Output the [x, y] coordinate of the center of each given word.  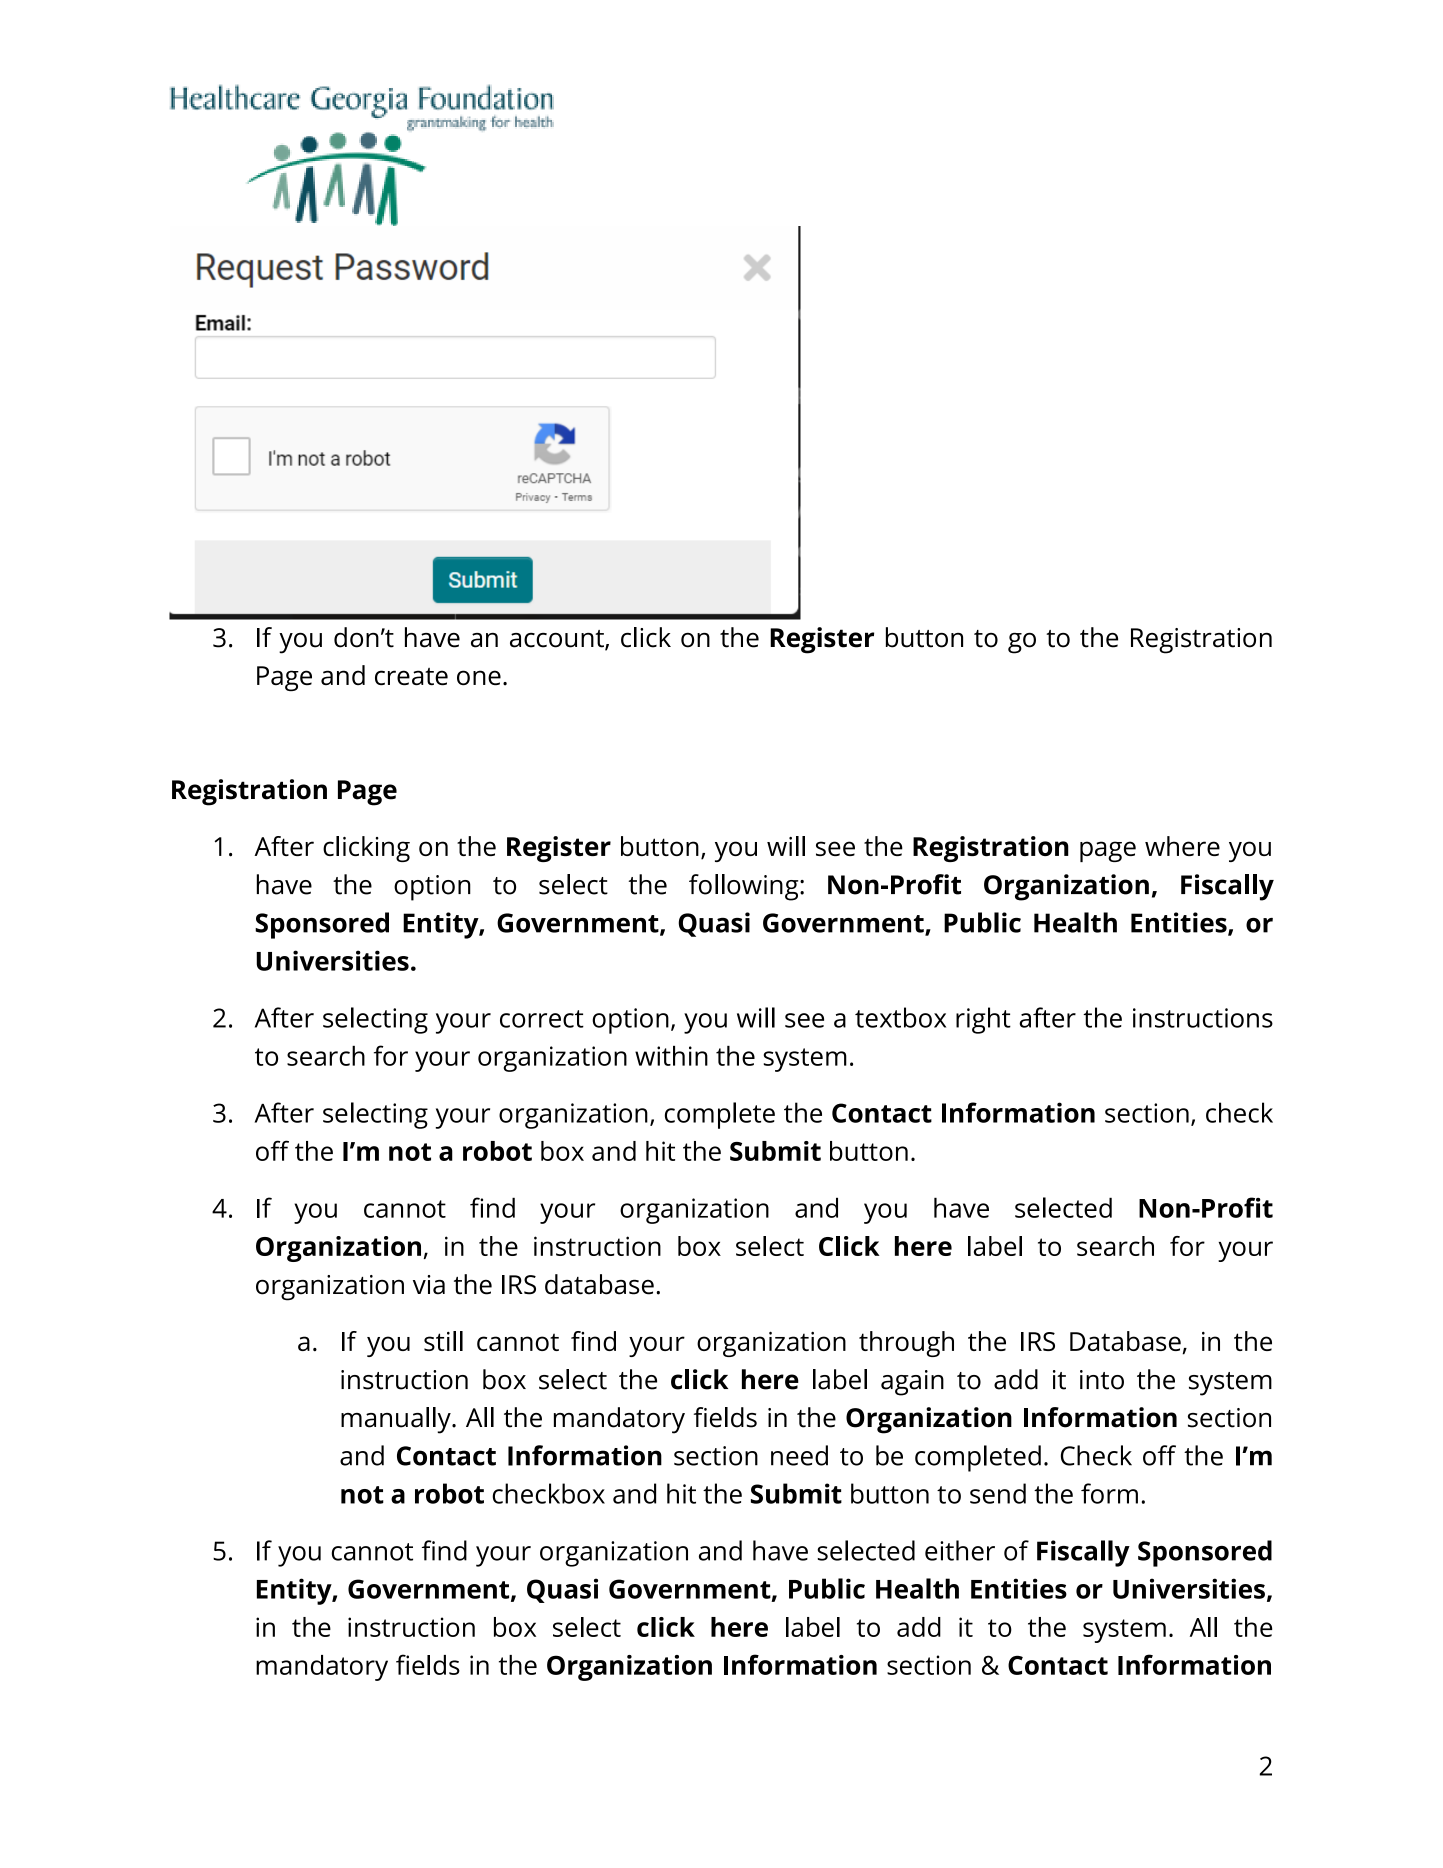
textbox [900, 1017]
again [912, 1383]
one [479, 677]
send [998, 1493]
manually [397, 1420]
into [1102, 1380]
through [906, 1344]
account [558, 640]
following [745, 887]
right [983, 1020]
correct [542, 1019]
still [443, 1341]
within [671, 1056]
